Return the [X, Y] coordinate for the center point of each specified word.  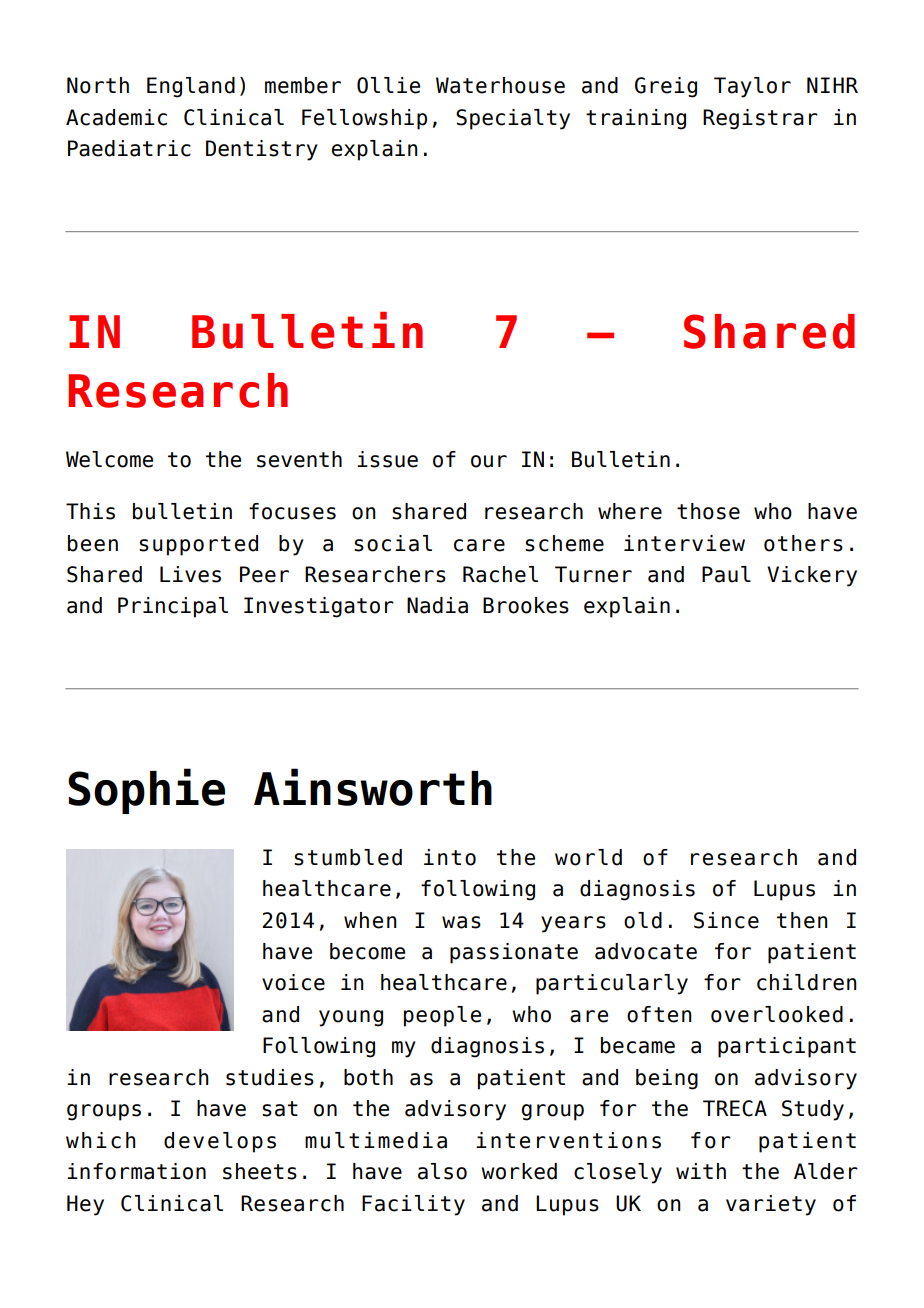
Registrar [760, 119]
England [191, 87]
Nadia [437, 605]
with [701, 1171]
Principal [173, 607]
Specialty [513, 119]
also [442, 1171]
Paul [726, 574]
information [136, 1171]
